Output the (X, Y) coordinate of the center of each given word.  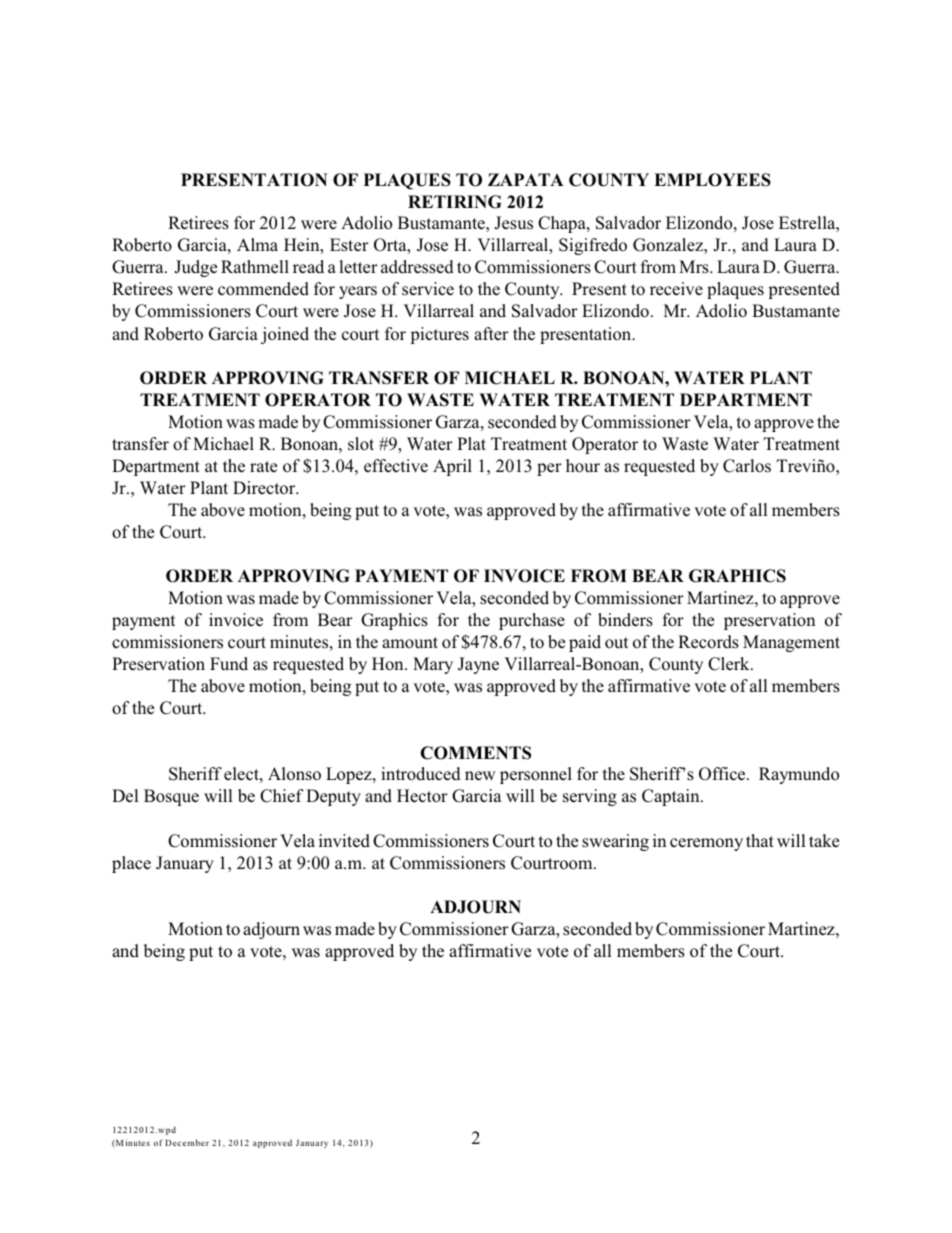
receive (676, 289)
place (131, 864)
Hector (422, 796)
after (491, 333)
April (452, 467)
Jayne (478, 665)
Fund (229, 663)
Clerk (730, 664)
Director (265, 488)
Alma (257, 244)
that (760, 840)
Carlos (747, 466)
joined (285, 335)
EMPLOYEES (712, 180)
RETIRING (454, 202)
